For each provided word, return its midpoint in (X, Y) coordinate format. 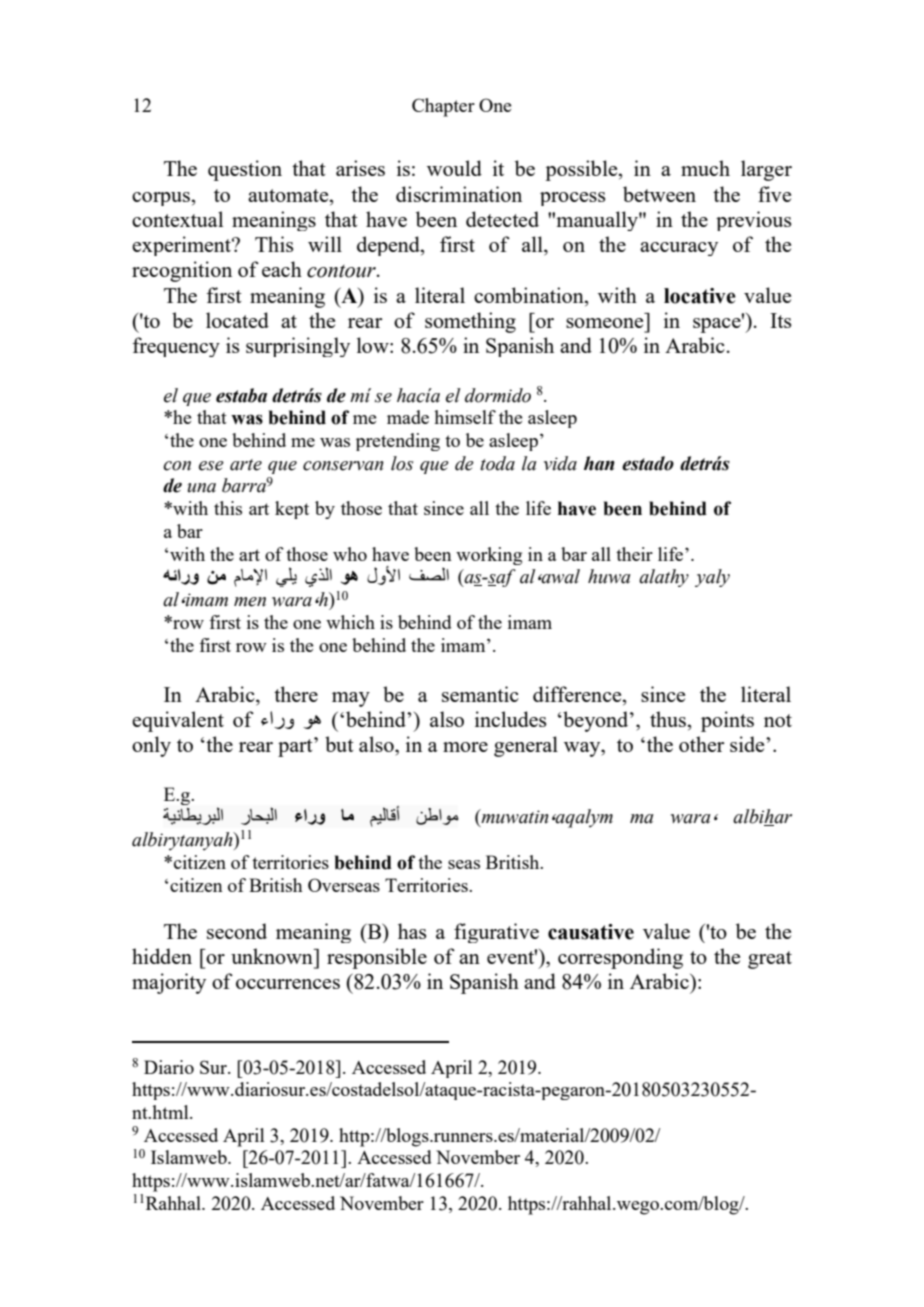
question (245, 170)
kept (292, 510)
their (634, 554)
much (705, 168)
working (489, 556)
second (237, 931)
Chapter (443, 107)
